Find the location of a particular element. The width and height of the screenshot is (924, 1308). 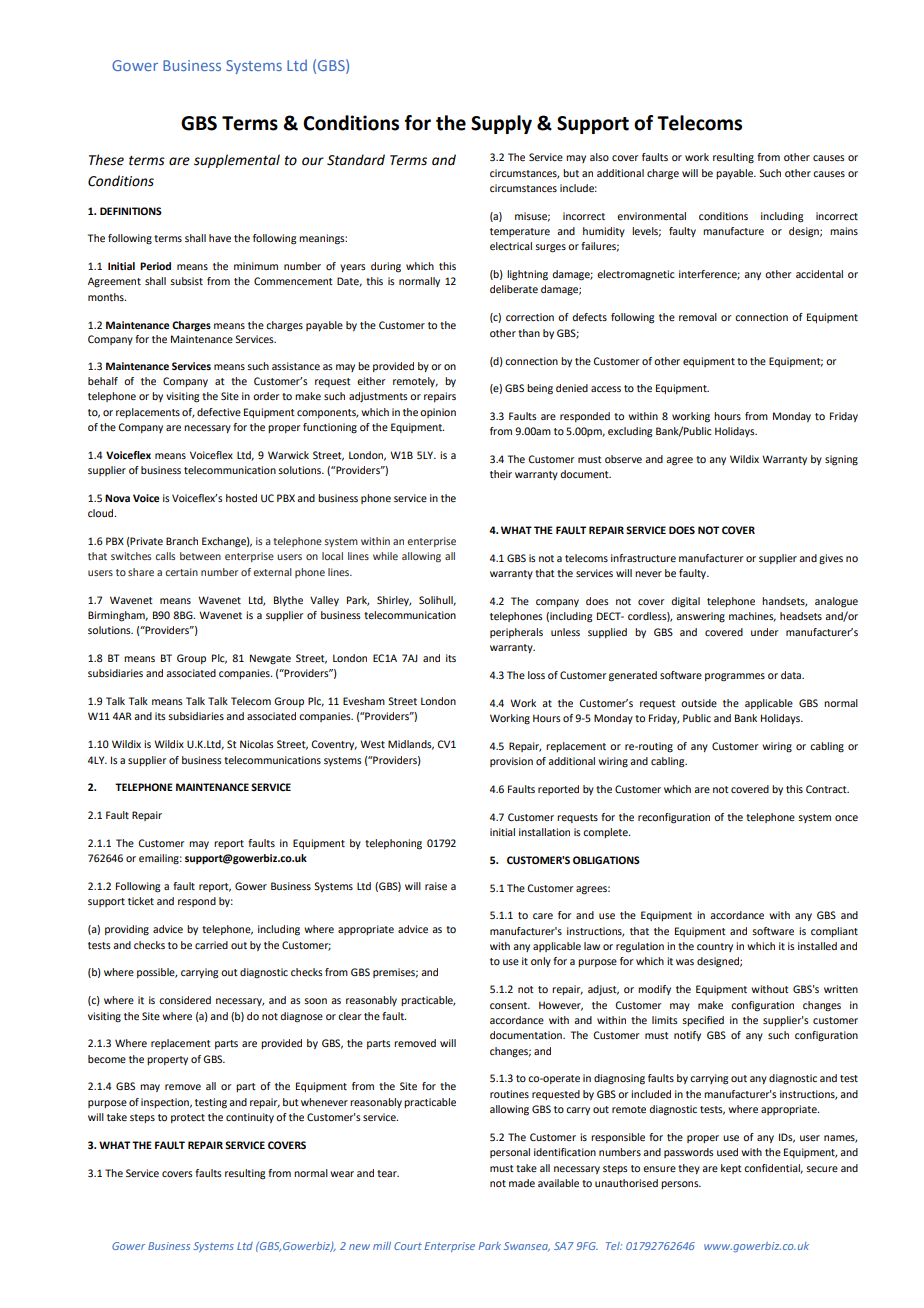

mains is located at coordinates (844, 231).
